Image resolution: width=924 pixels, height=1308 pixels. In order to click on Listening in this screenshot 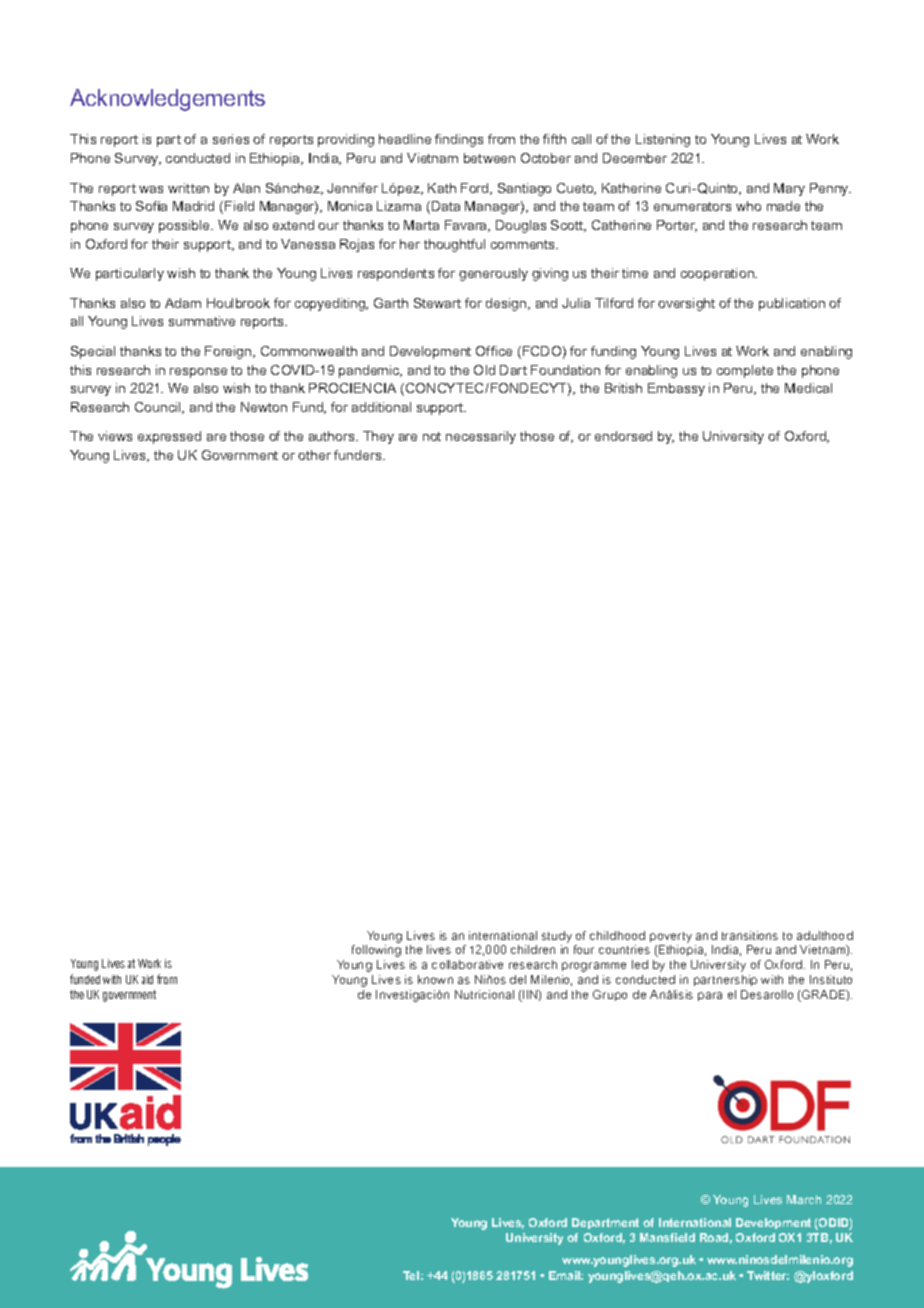, I will do `click(663, 140)`.
